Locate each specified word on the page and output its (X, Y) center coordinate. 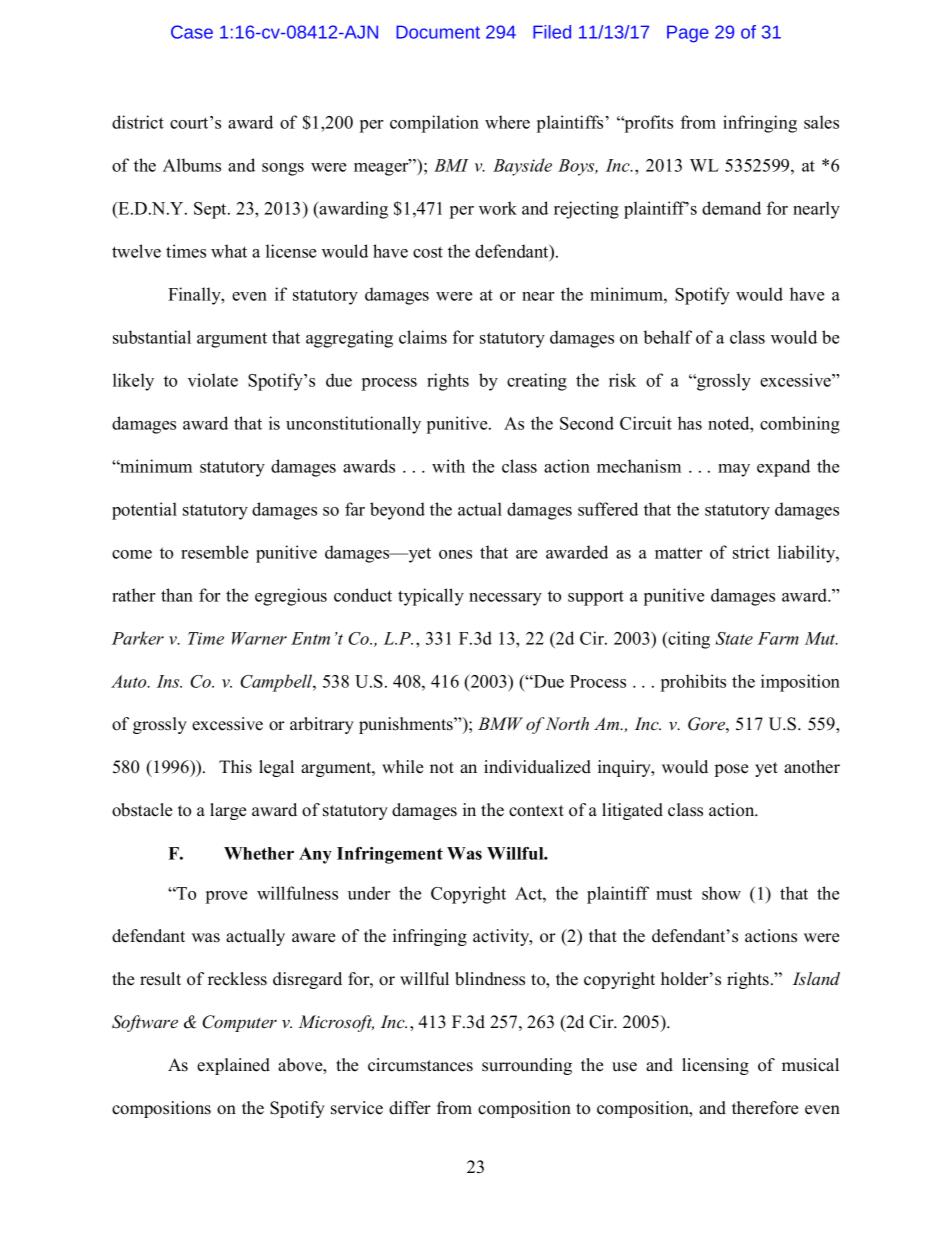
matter (678, 553)
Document (438, 32)
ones (455, 554)
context (536, 811)
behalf (668, 337)
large (228, 811)
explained (233, 1066)
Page (688, 34)
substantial (152, 337)
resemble (214, 552)
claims (423, 337)
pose (731, 770)
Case (192, 32)
